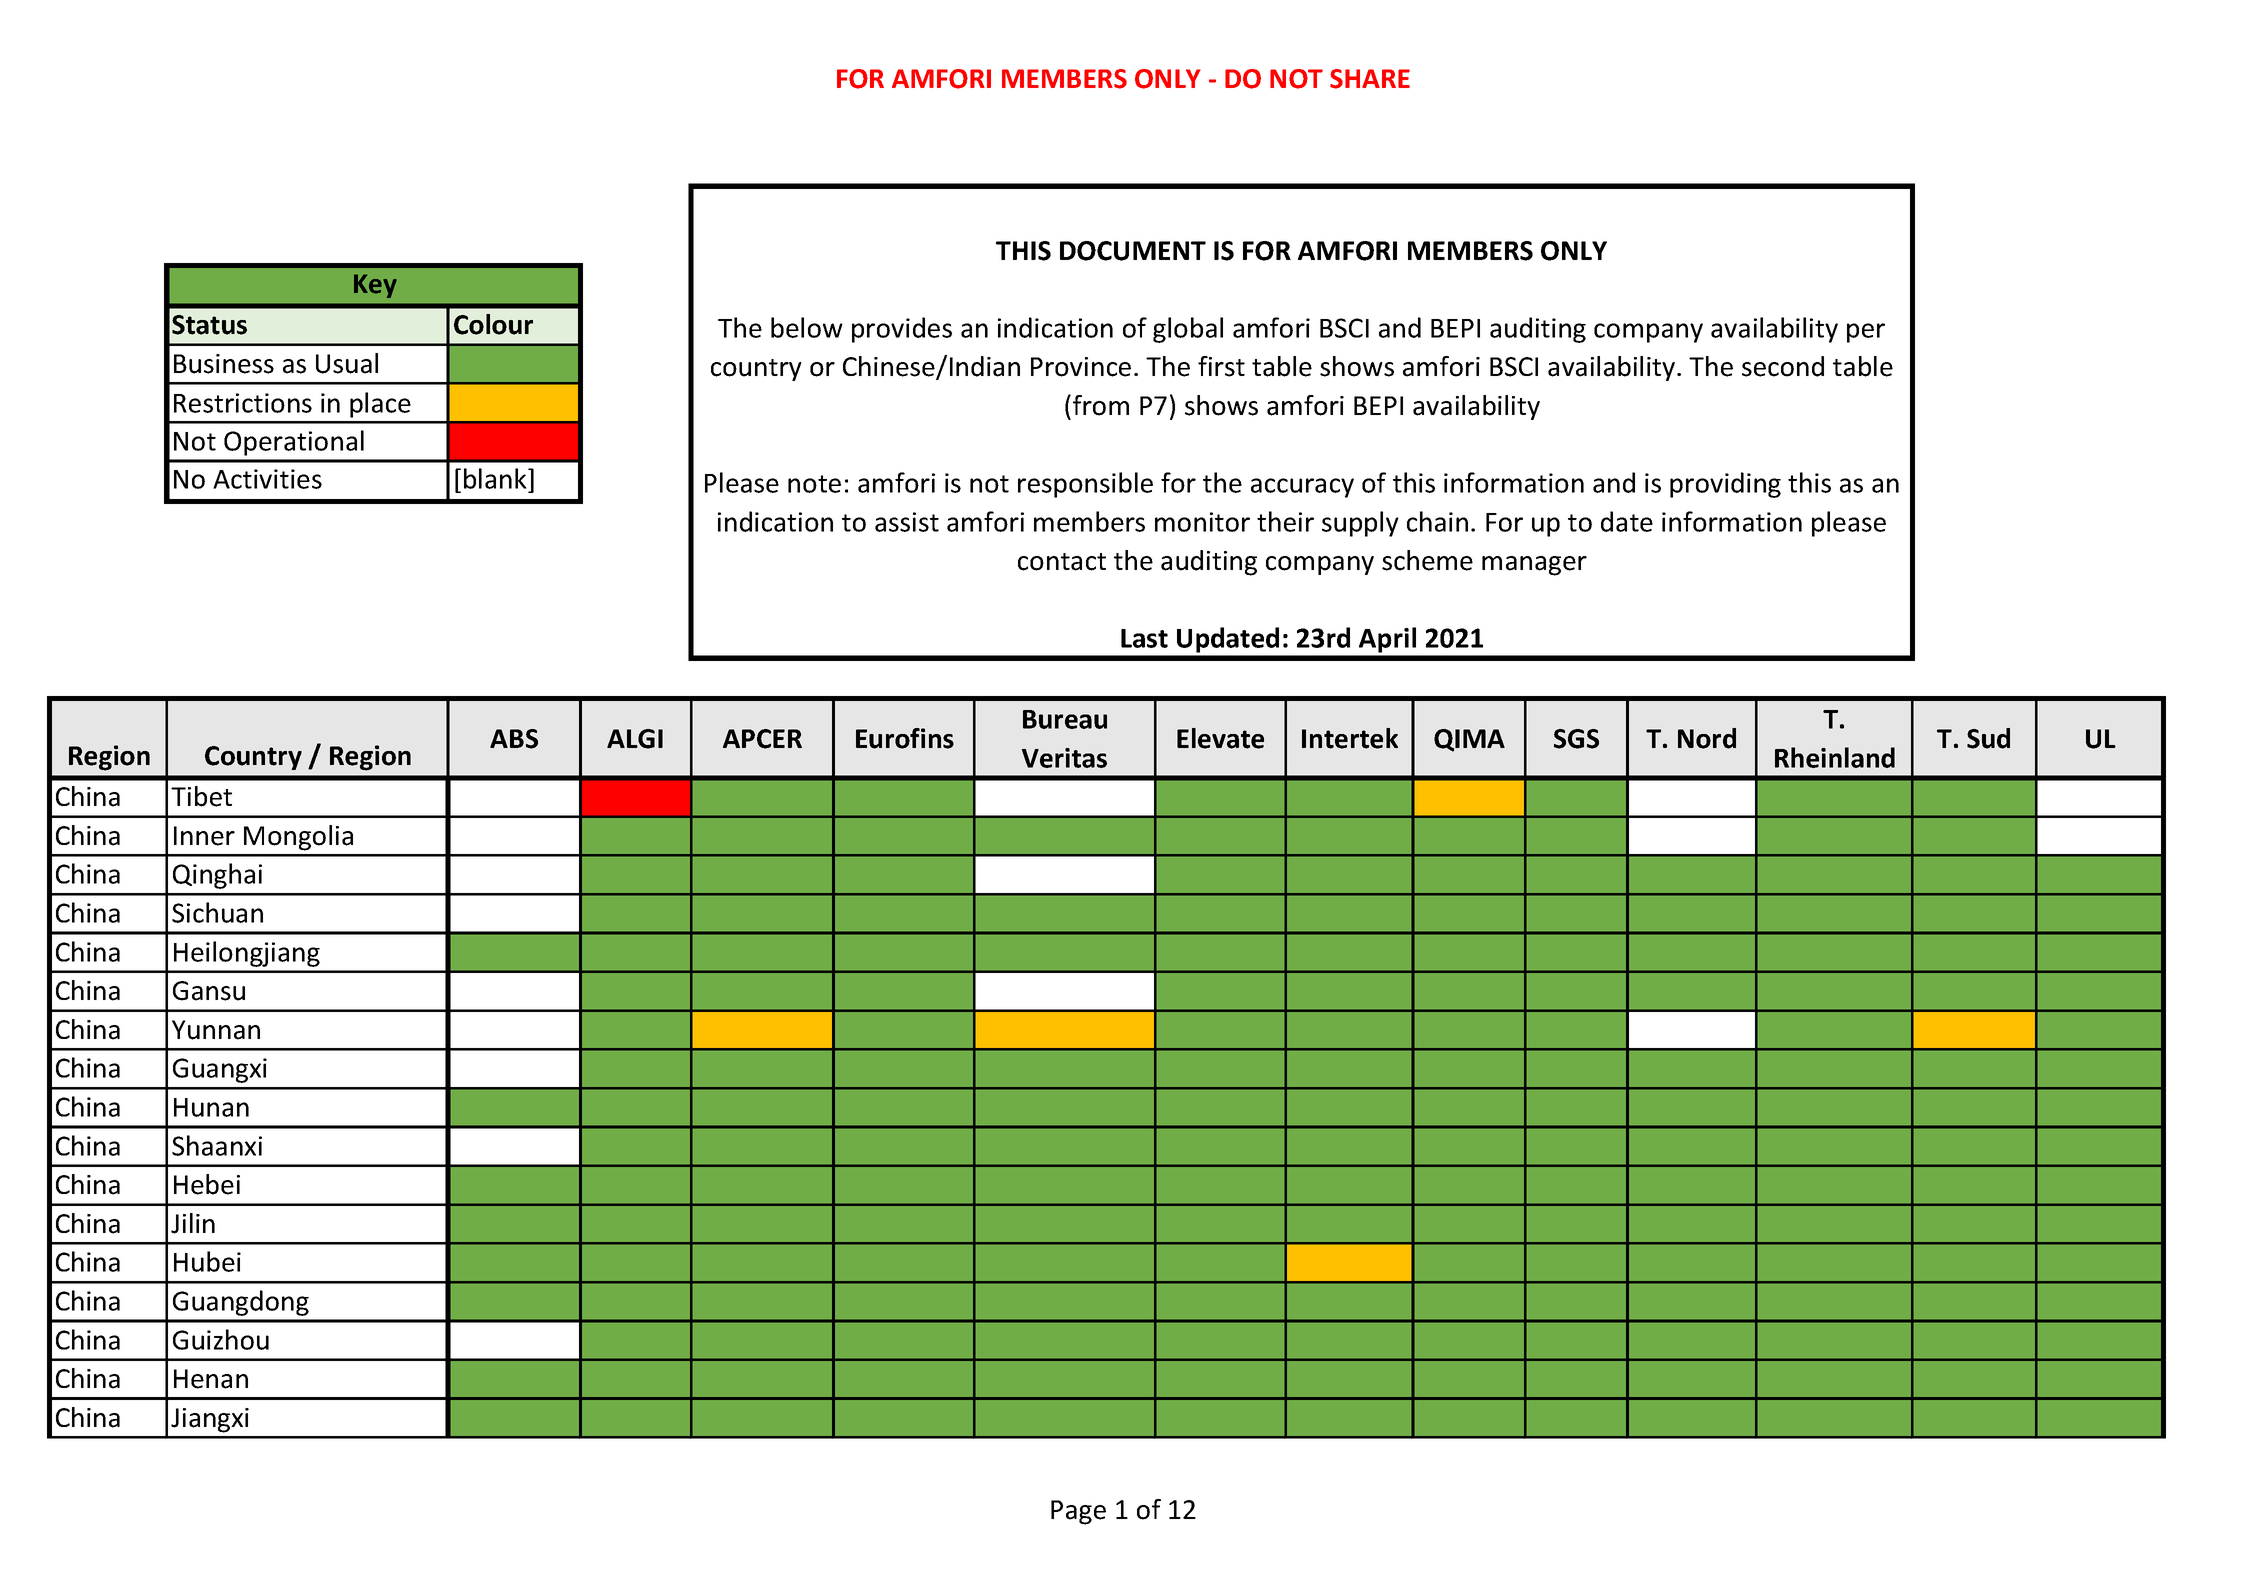  Describe the element at coordinates (1064, 758) in the image. I see `Veritas` at that location.
